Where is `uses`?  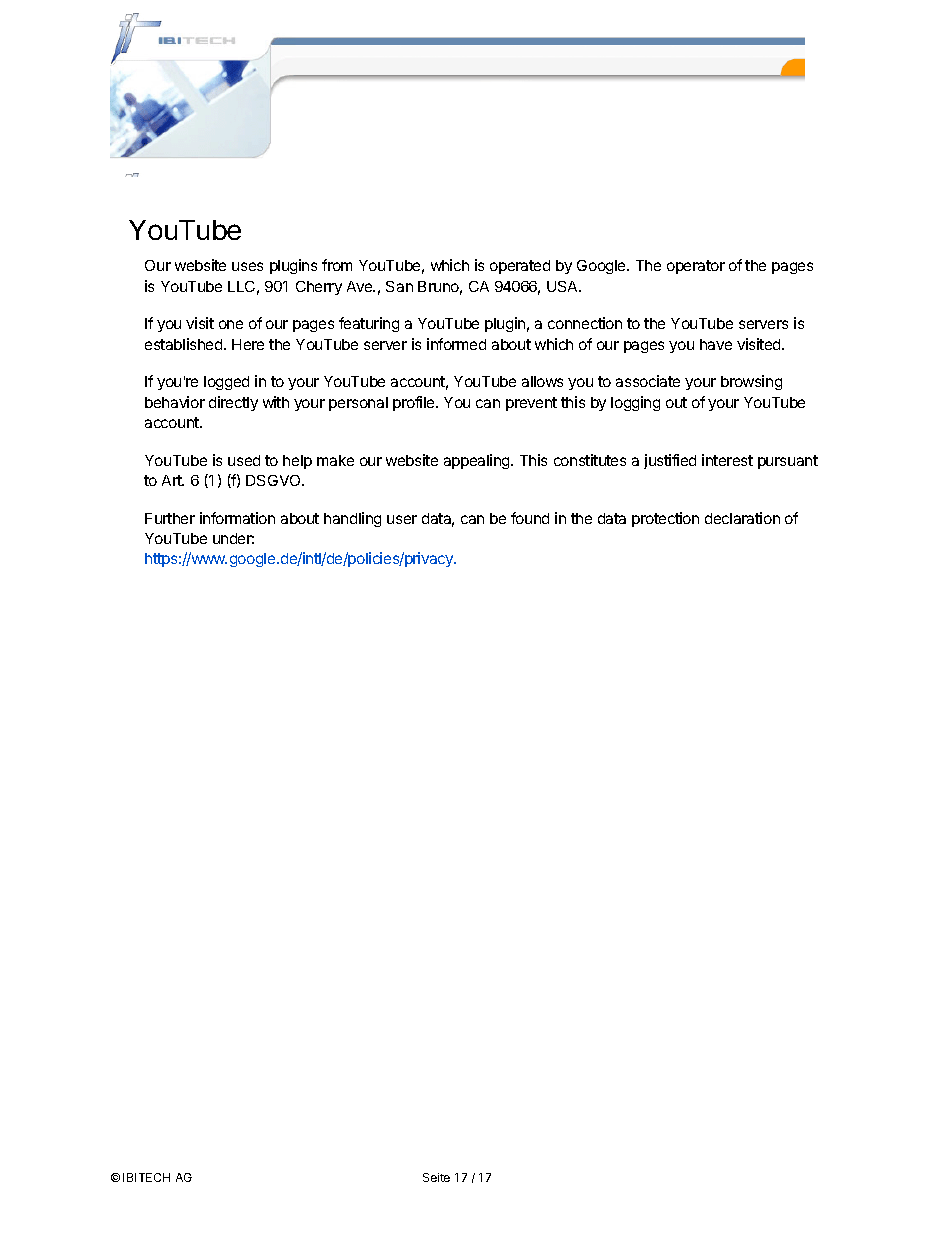
uses is located at coordinates (247, 266).
